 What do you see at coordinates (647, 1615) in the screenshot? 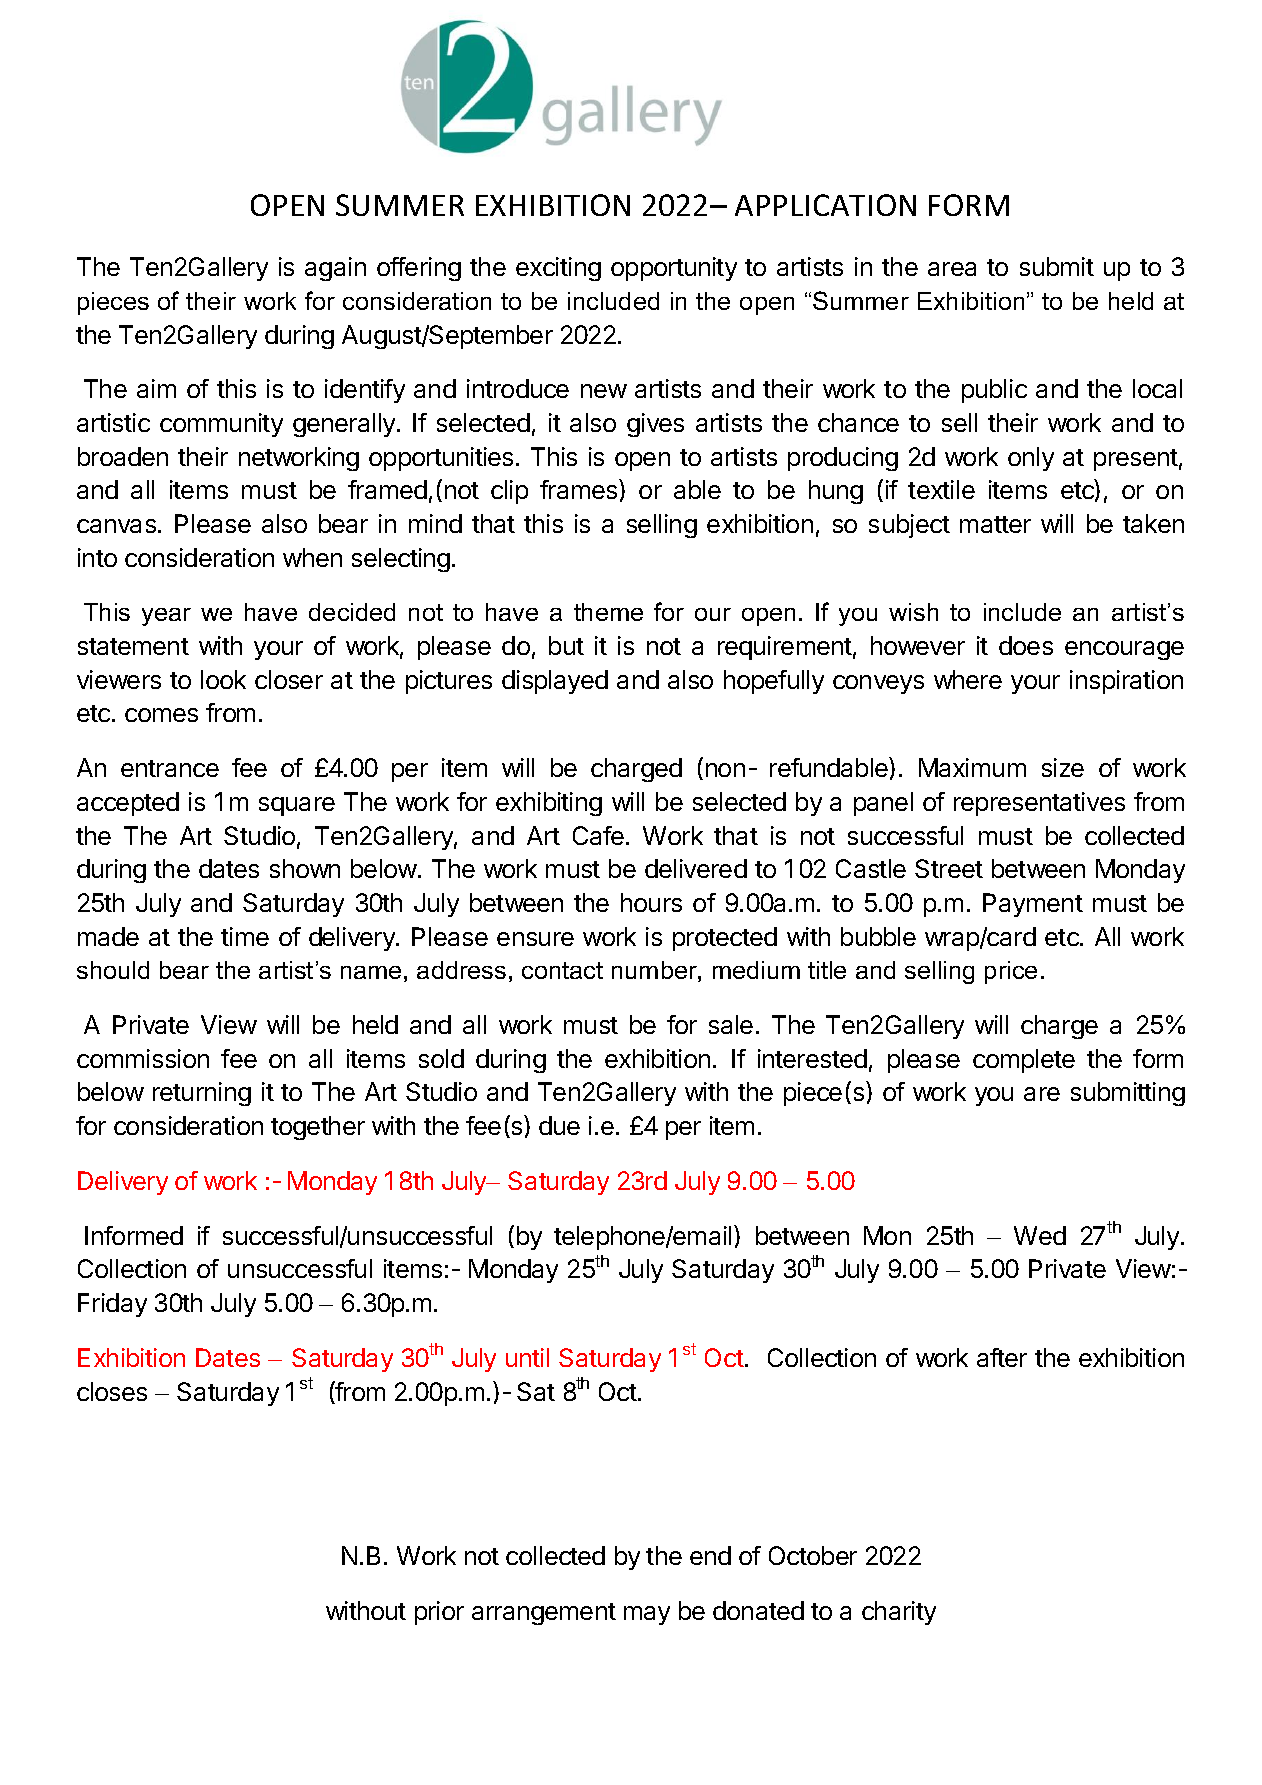
I see `may` at bounding box center [647, 1615].
